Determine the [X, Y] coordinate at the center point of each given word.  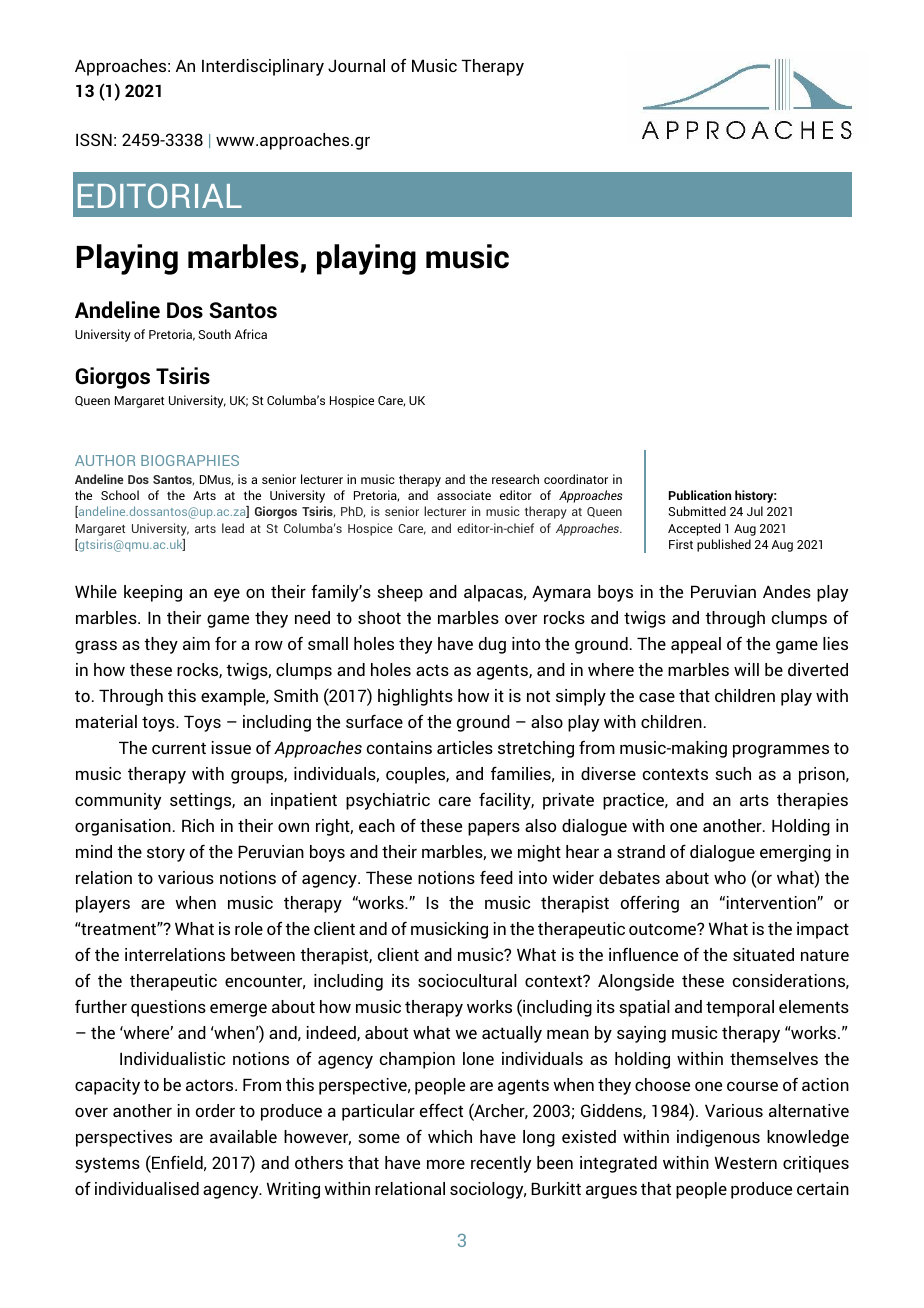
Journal [356, 65]
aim [196, 643]
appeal [696, 645]
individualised [147, 1188]
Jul [755, 511]
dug [492, 645]
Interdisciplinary [263, 67]
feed [496, 877]
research [515, 479]
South [214, 334]
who [730, 877]
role [249, 928]
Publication [700, 495]
